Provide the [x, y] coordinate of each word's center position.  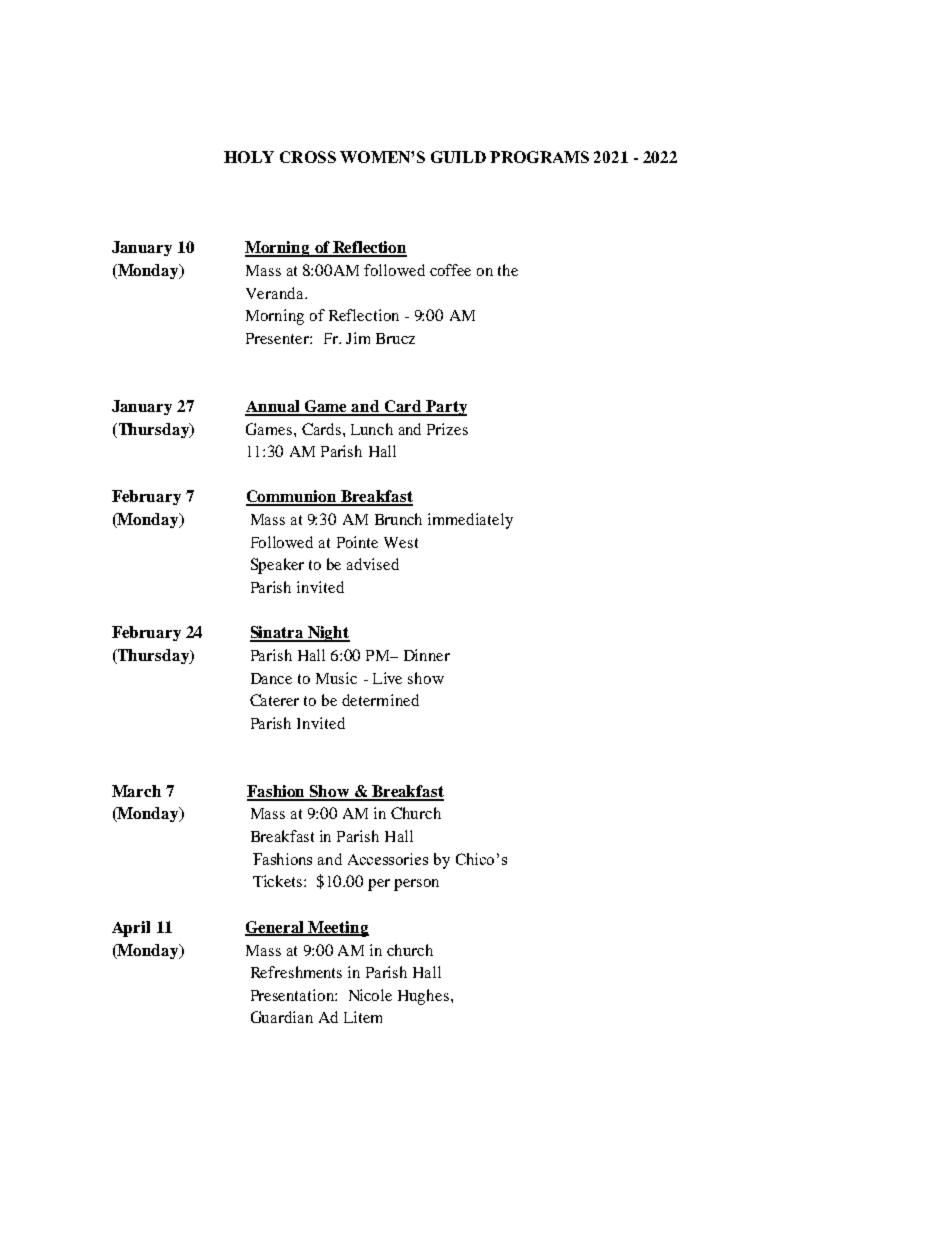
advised [373, 564]
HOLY [249, 157]
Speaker [277, 566]
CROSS [308, 157]
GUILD [458, 157]
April [131, 929]
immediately [470, 521]
